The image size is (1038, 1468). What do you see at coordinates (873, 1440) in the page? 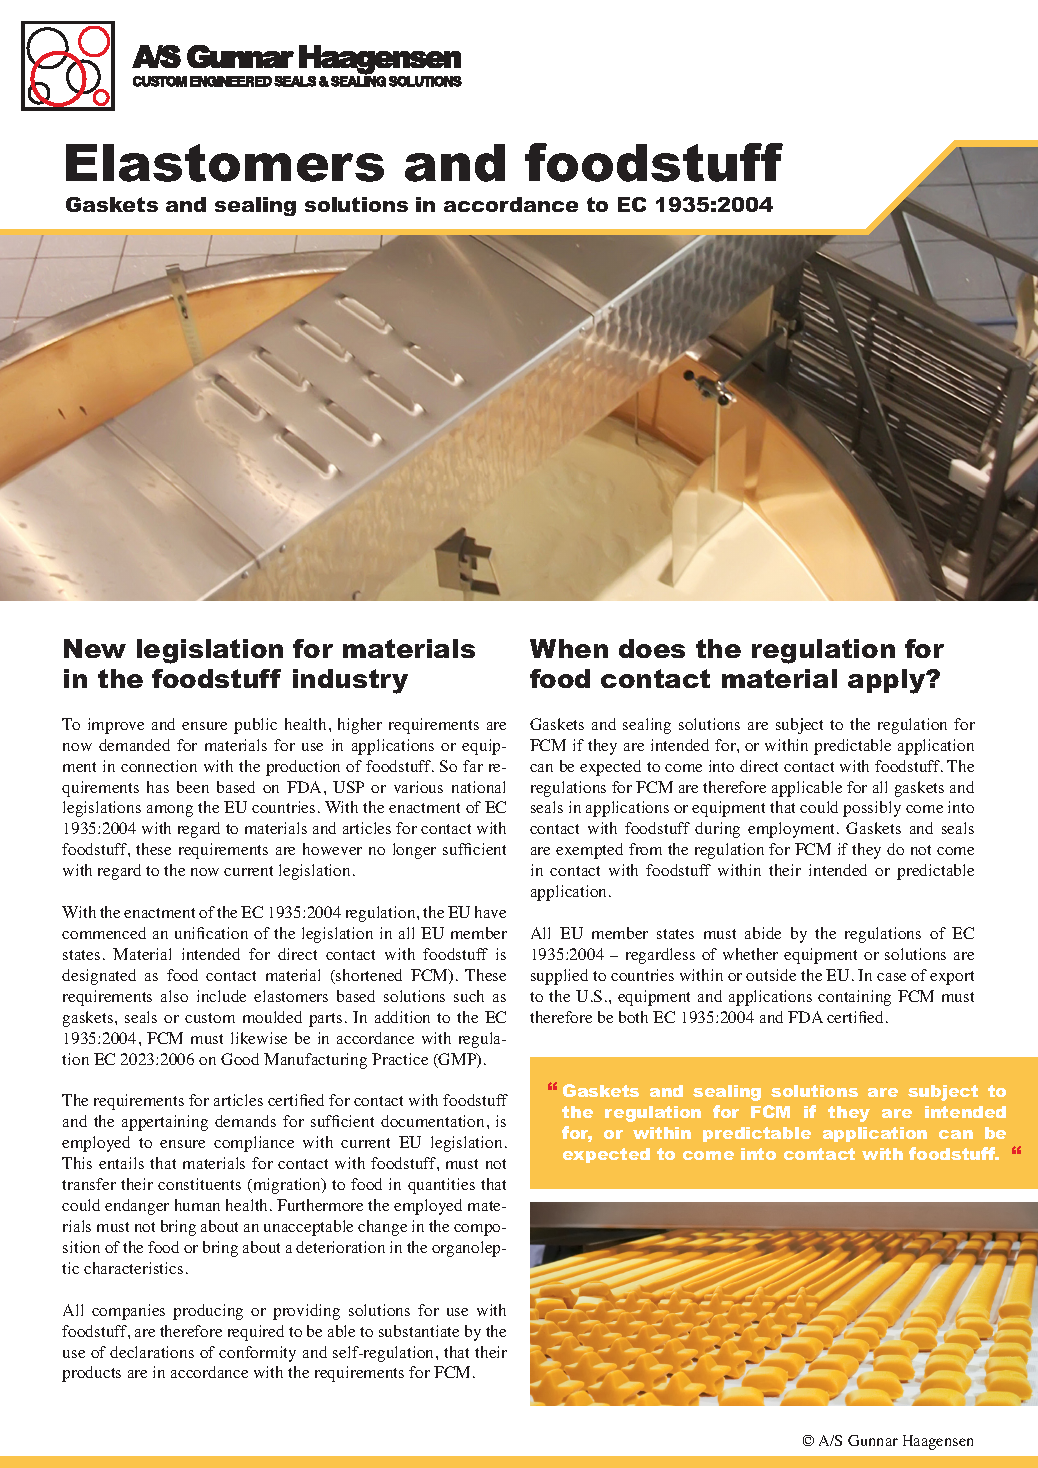
I see `Gunnar` at bounding box center [873, 1440].
